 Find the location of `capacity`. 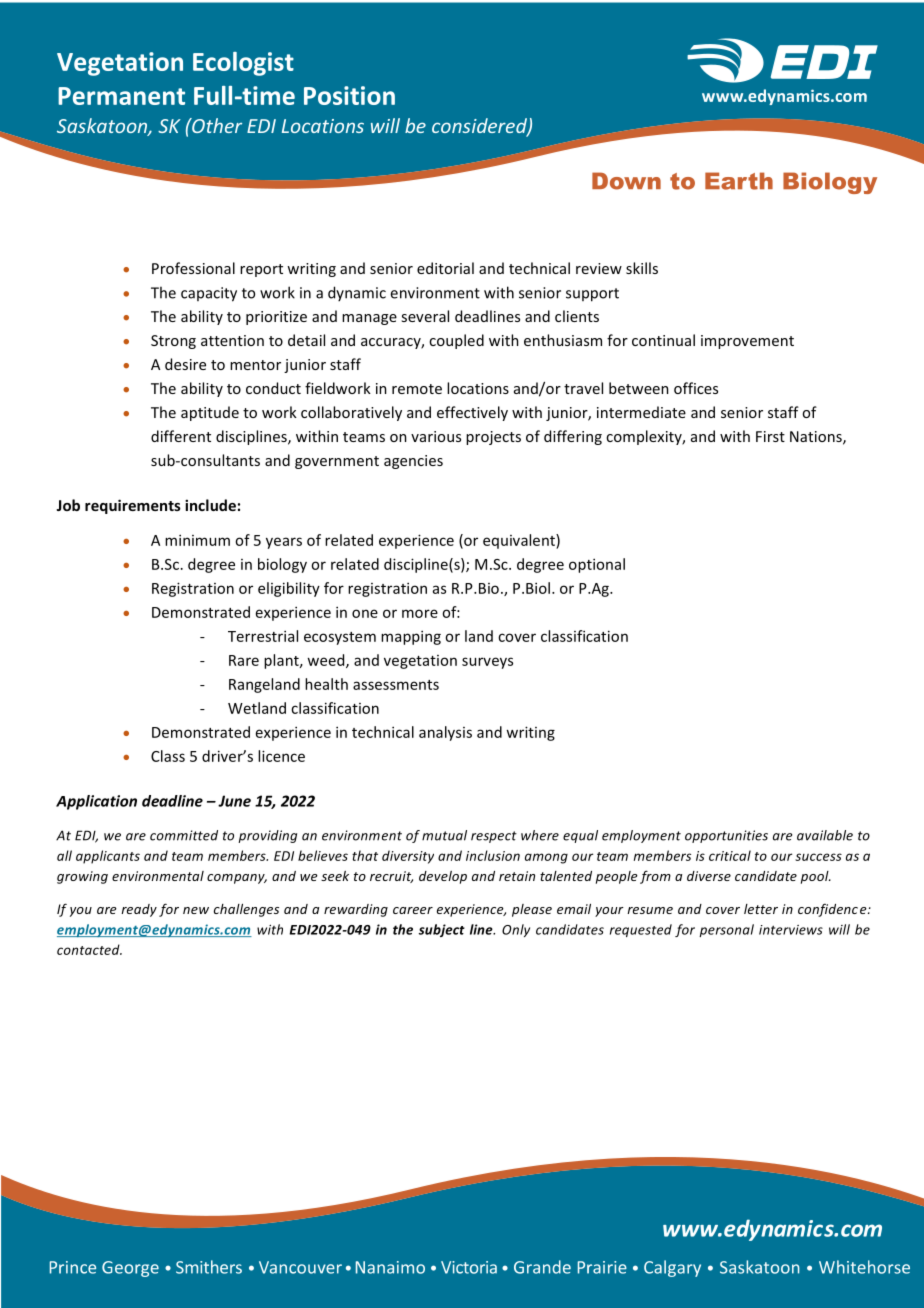

capacity is located at coordinates (209, 294).
